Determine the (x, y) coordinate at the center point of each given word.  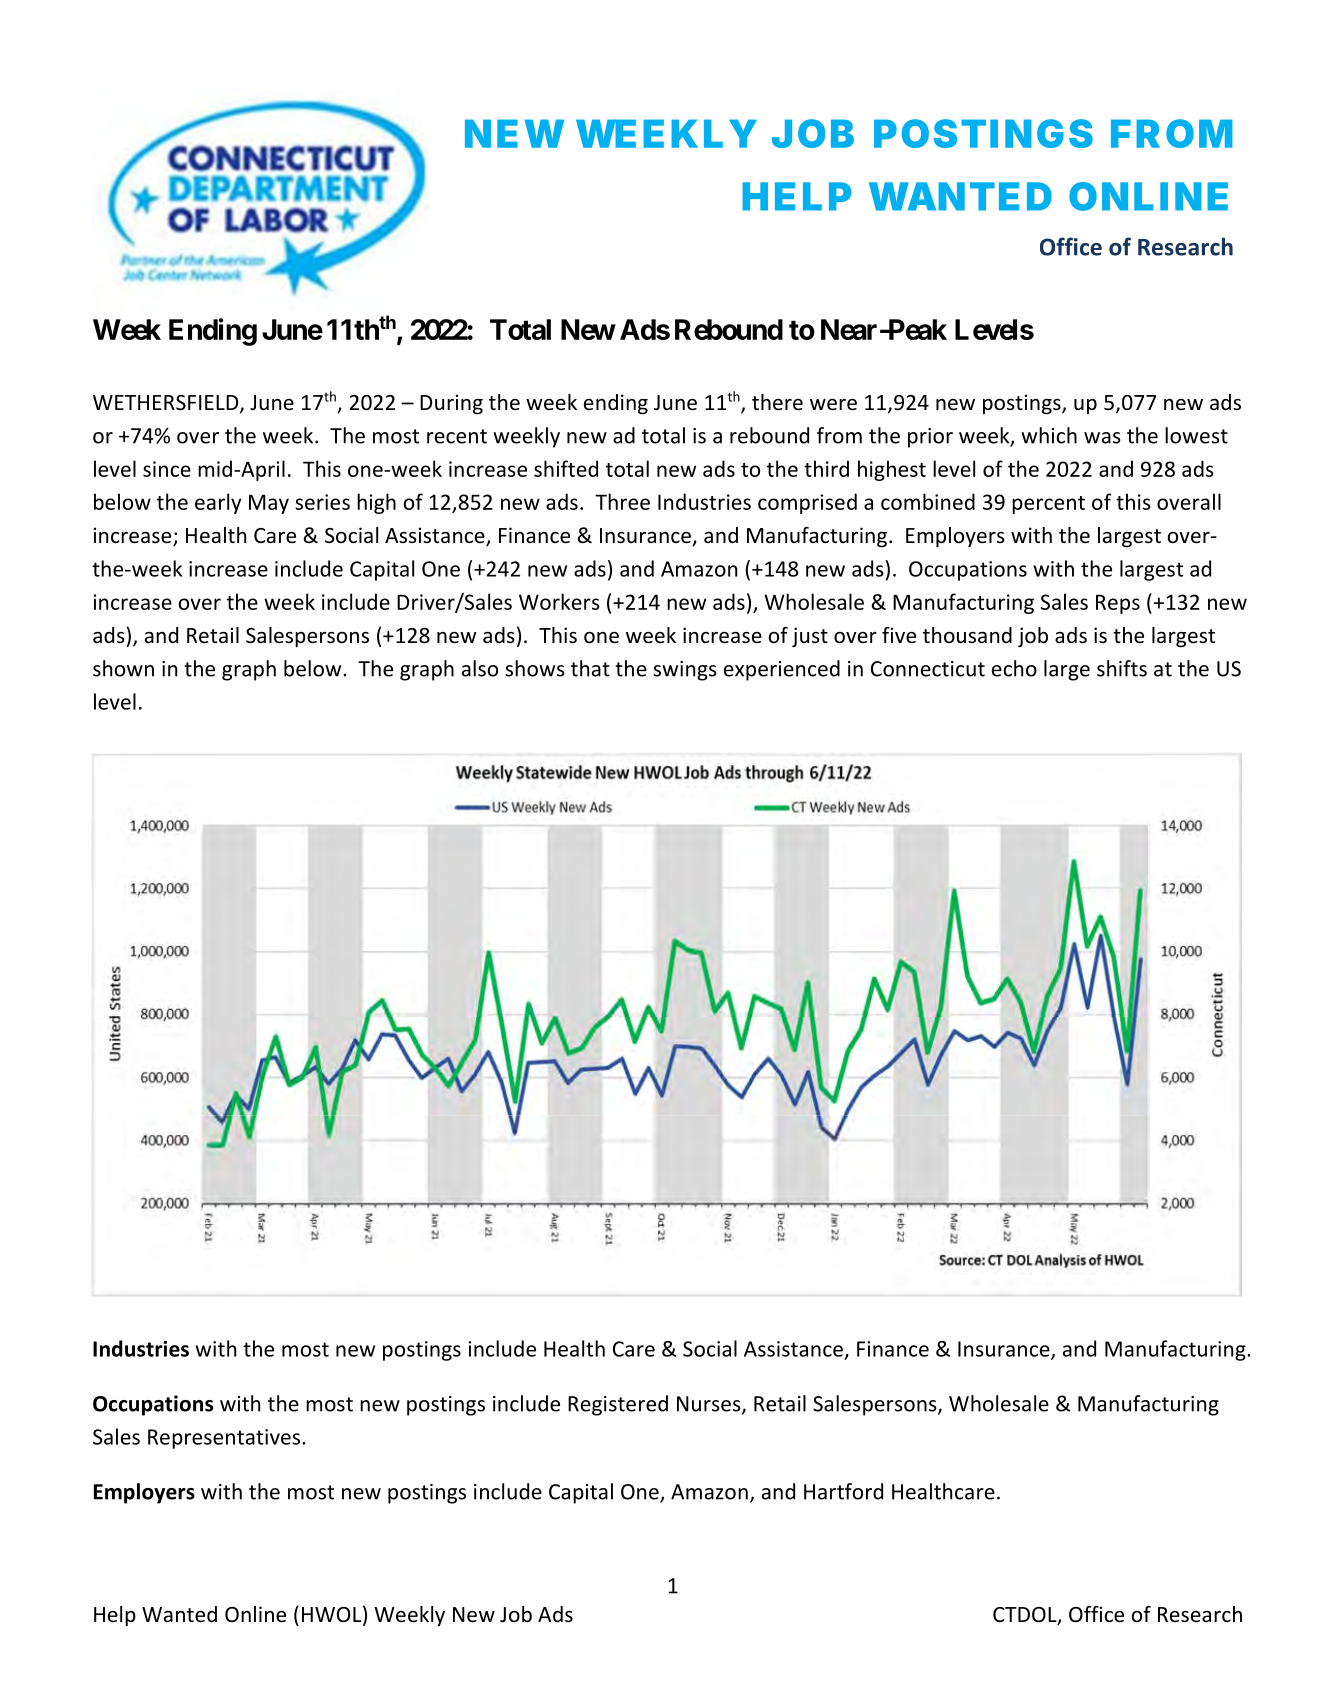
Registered (618, 1405)
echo (1014, 668)
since (167, 469)
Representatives (225, 1439)
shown (123, 668)
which (1049, 435)
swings (685, 671)
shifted (566, 468)
